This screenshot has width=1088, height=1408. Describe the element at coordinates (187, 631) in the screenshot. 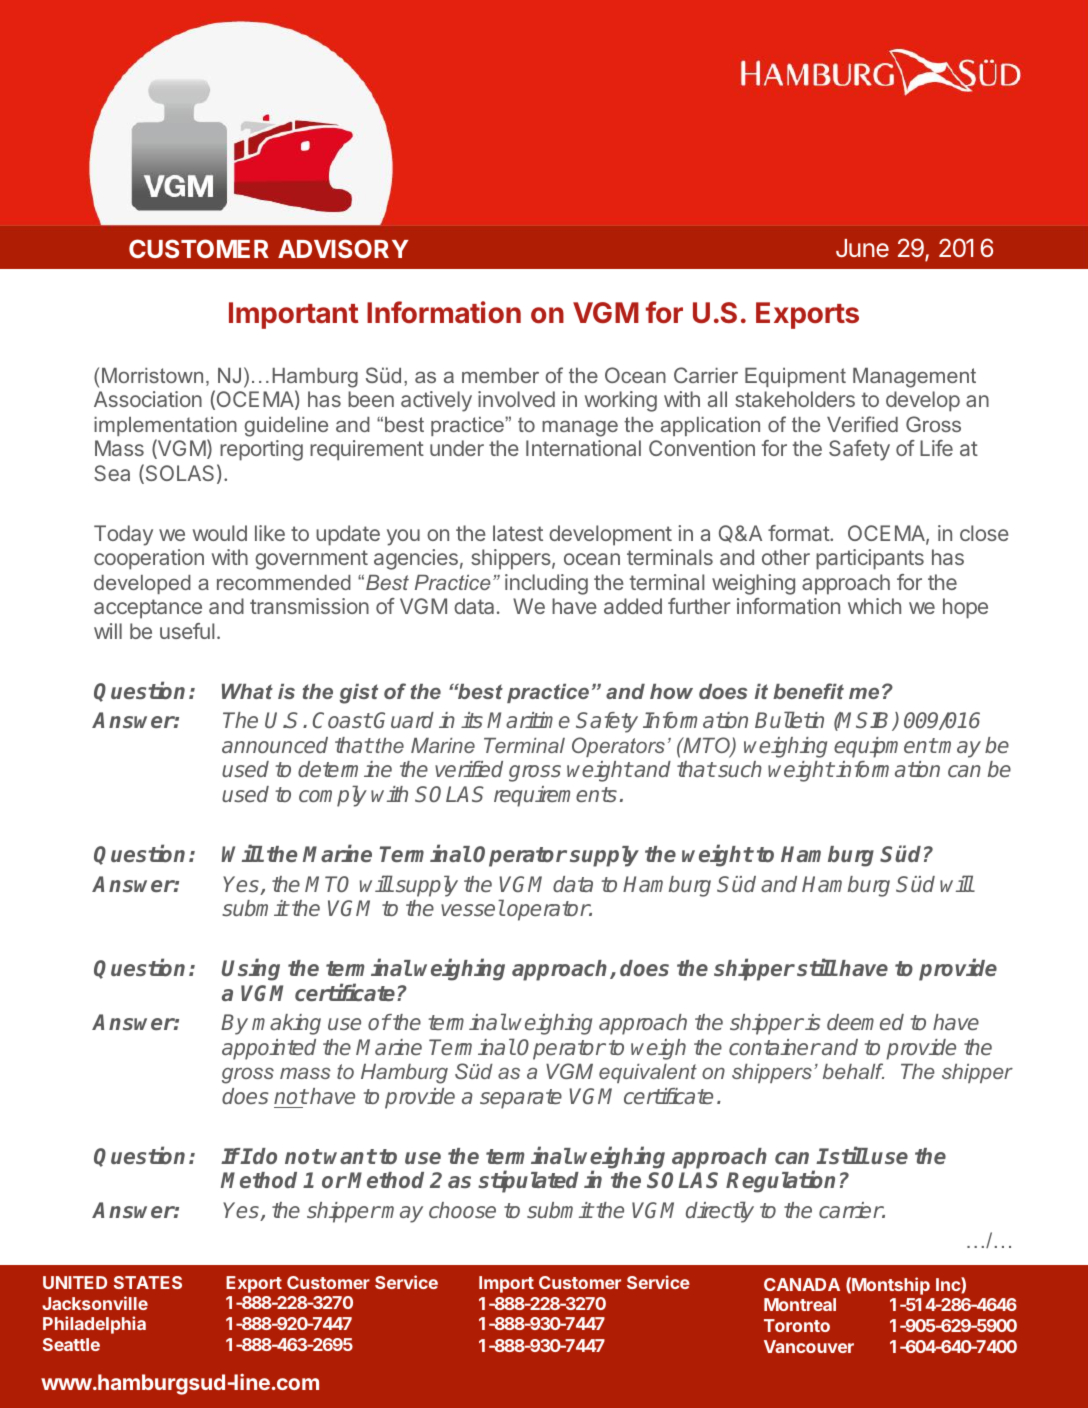

I see `useful` at that location.
